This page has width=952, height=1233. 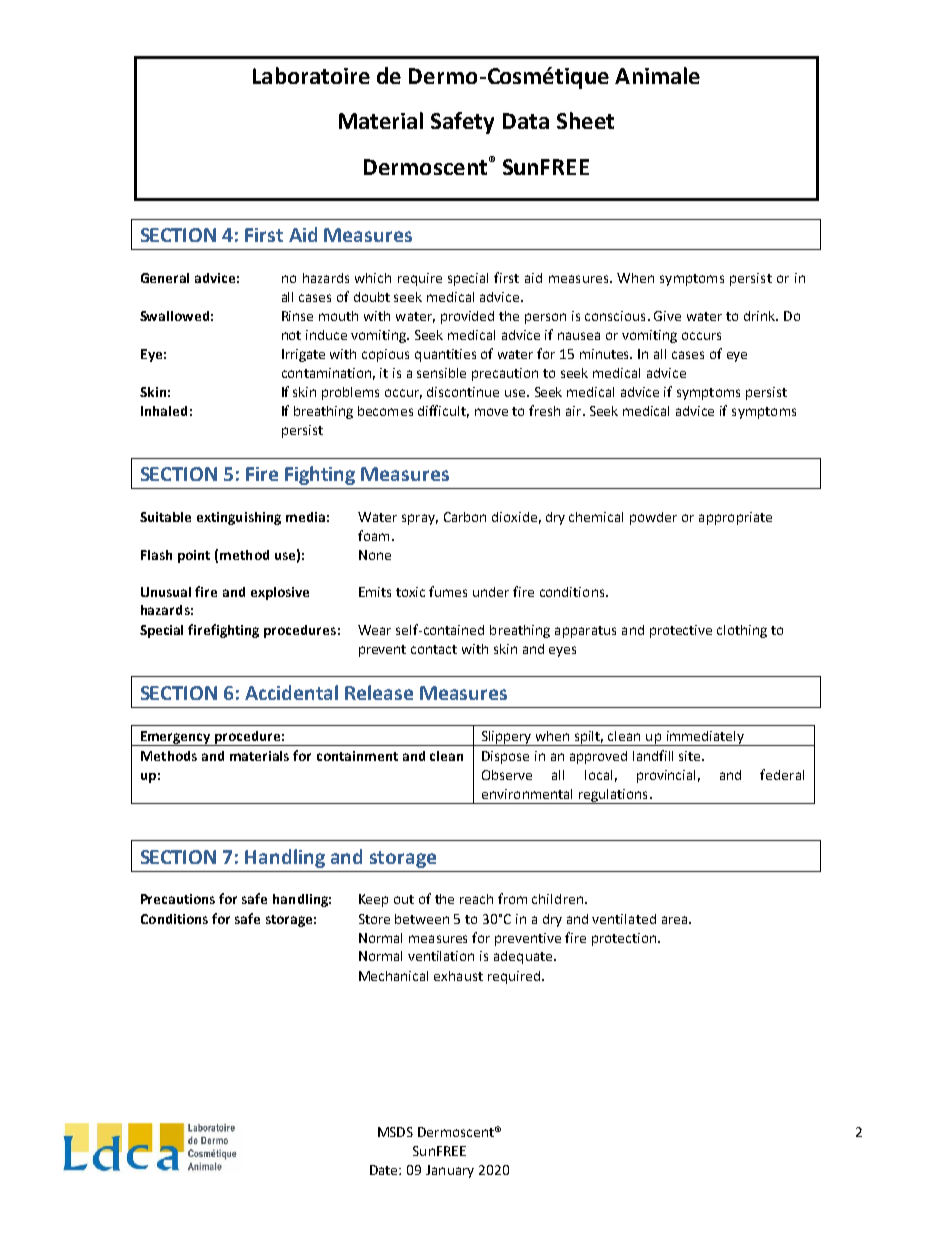 I want to click on contact, so click(x=434, y=649).
